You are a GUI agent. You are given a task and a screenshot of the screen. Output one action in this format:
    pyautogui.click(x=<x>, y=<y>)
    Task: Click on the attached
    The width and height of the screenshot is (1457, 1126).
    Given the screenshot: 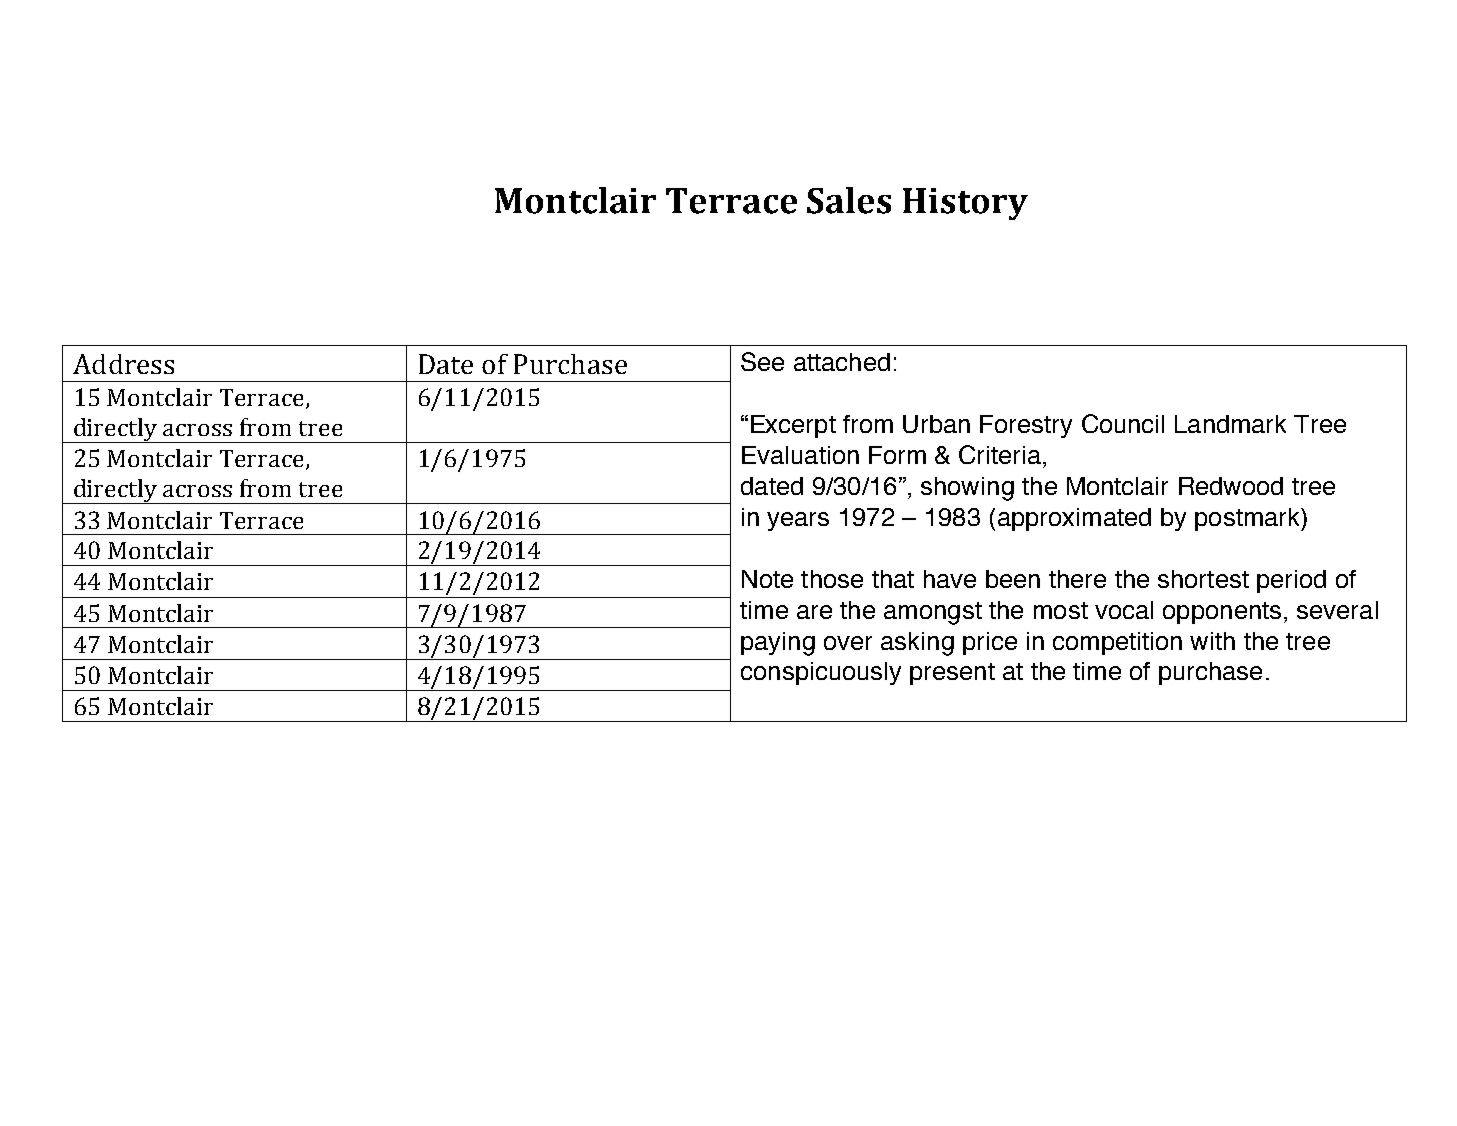 What is the action you would take?
    pyautogui.click(x=842, y=362)
